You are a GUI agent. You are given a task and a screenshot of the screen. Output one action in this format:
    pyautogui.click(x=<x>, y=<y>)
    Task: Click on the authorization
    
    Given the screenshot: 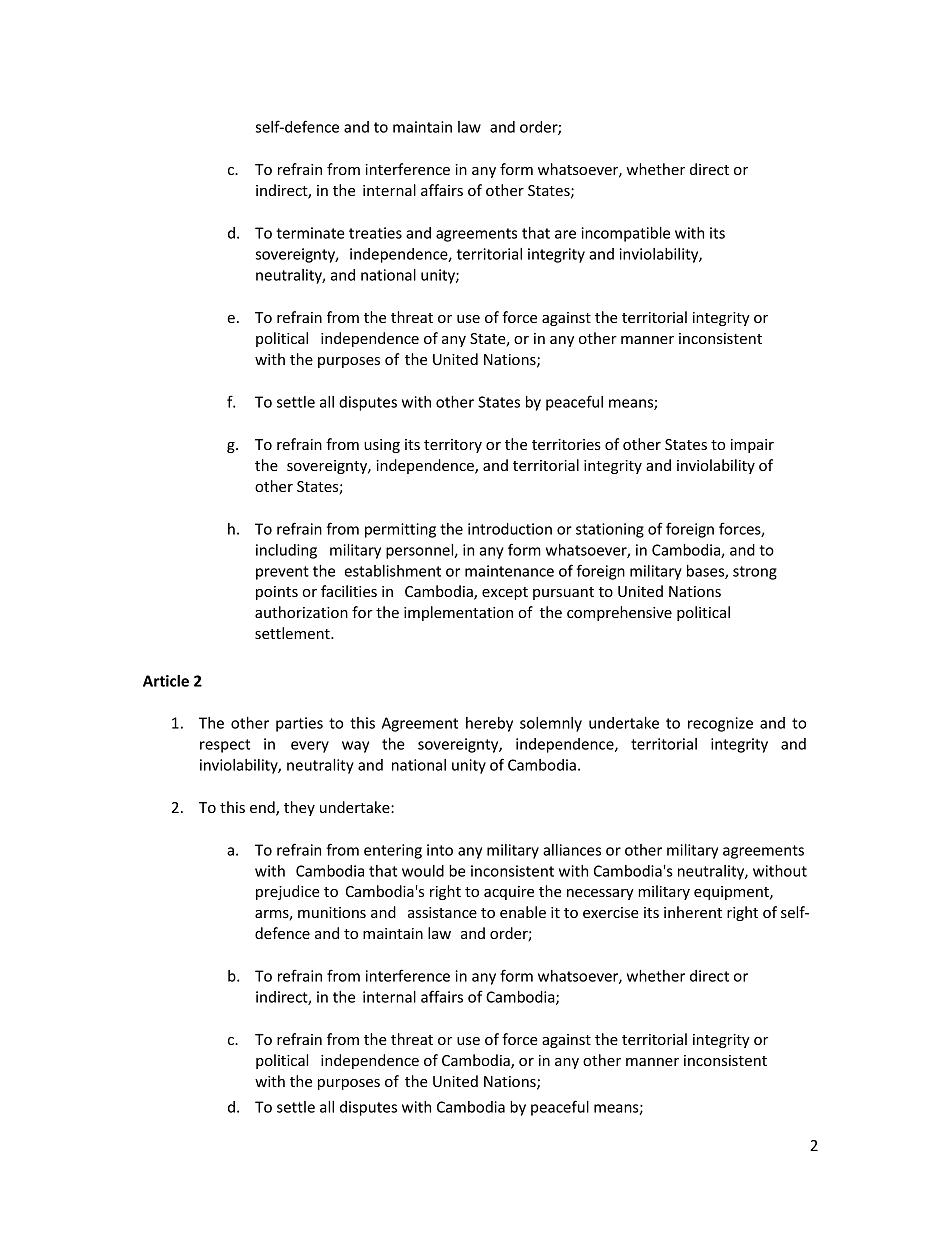 What is the action you would take?
    pyautogui.click(x=301, y=612)
